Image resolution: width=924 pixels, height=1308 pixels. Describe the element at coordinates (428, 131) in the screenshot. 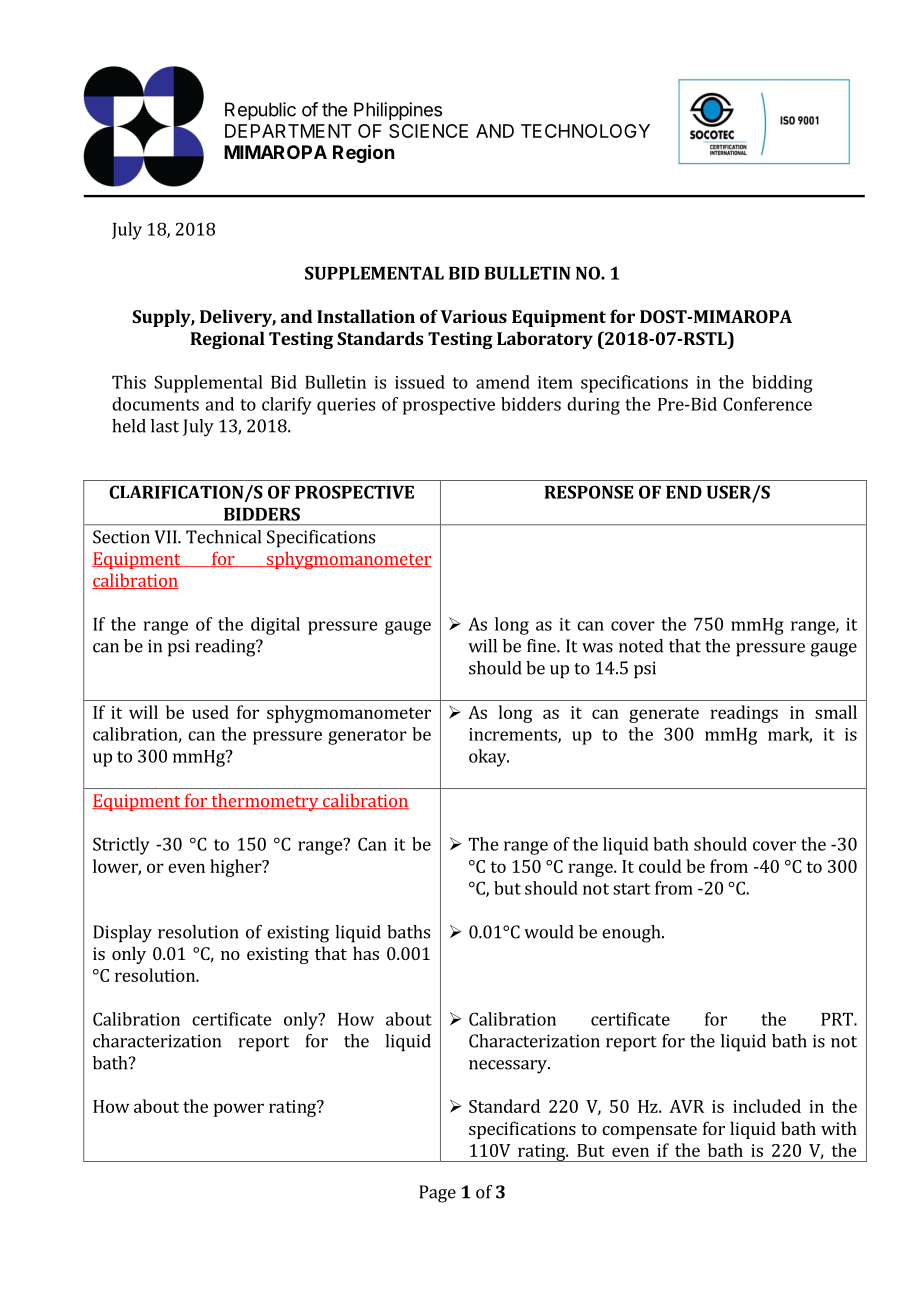

I see `SCIENCE` at that location.
